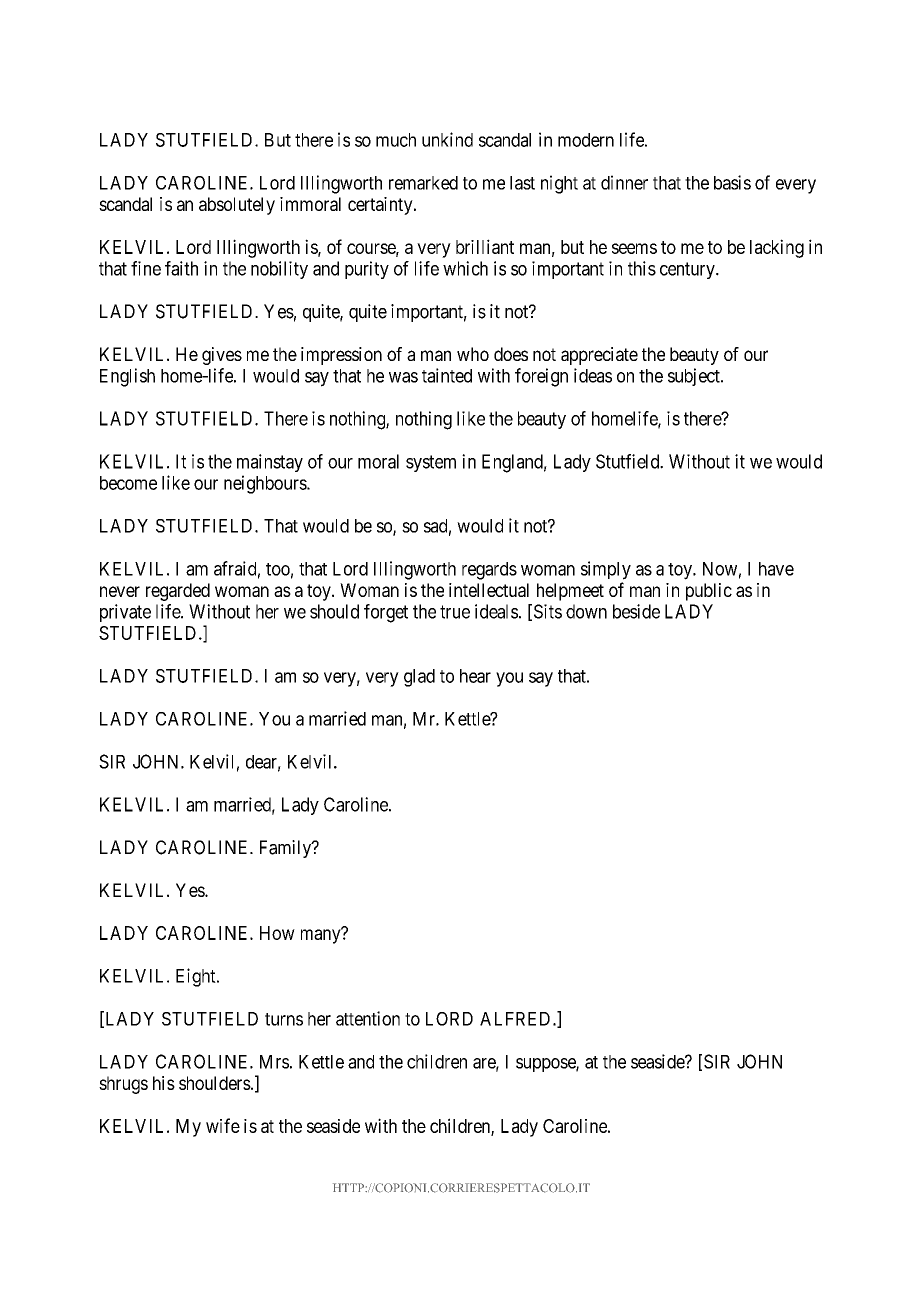  I want to click on private, so click(125, 613).
